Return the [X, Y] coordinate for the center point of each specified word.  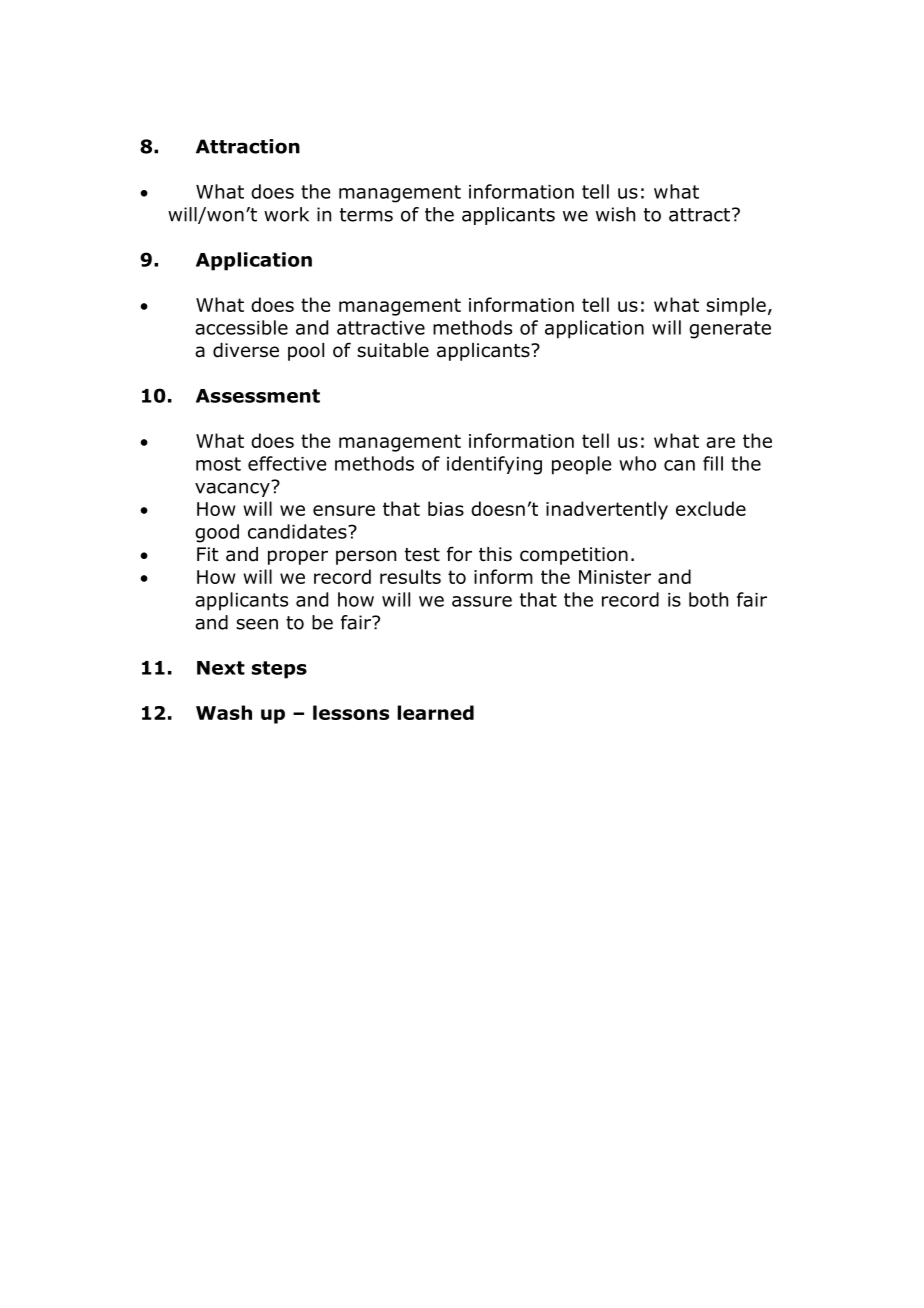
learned [435, 712]
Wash [224, 712]
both [708, 599]
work [286, 214]
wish [615, 214]
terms [366, 215]
